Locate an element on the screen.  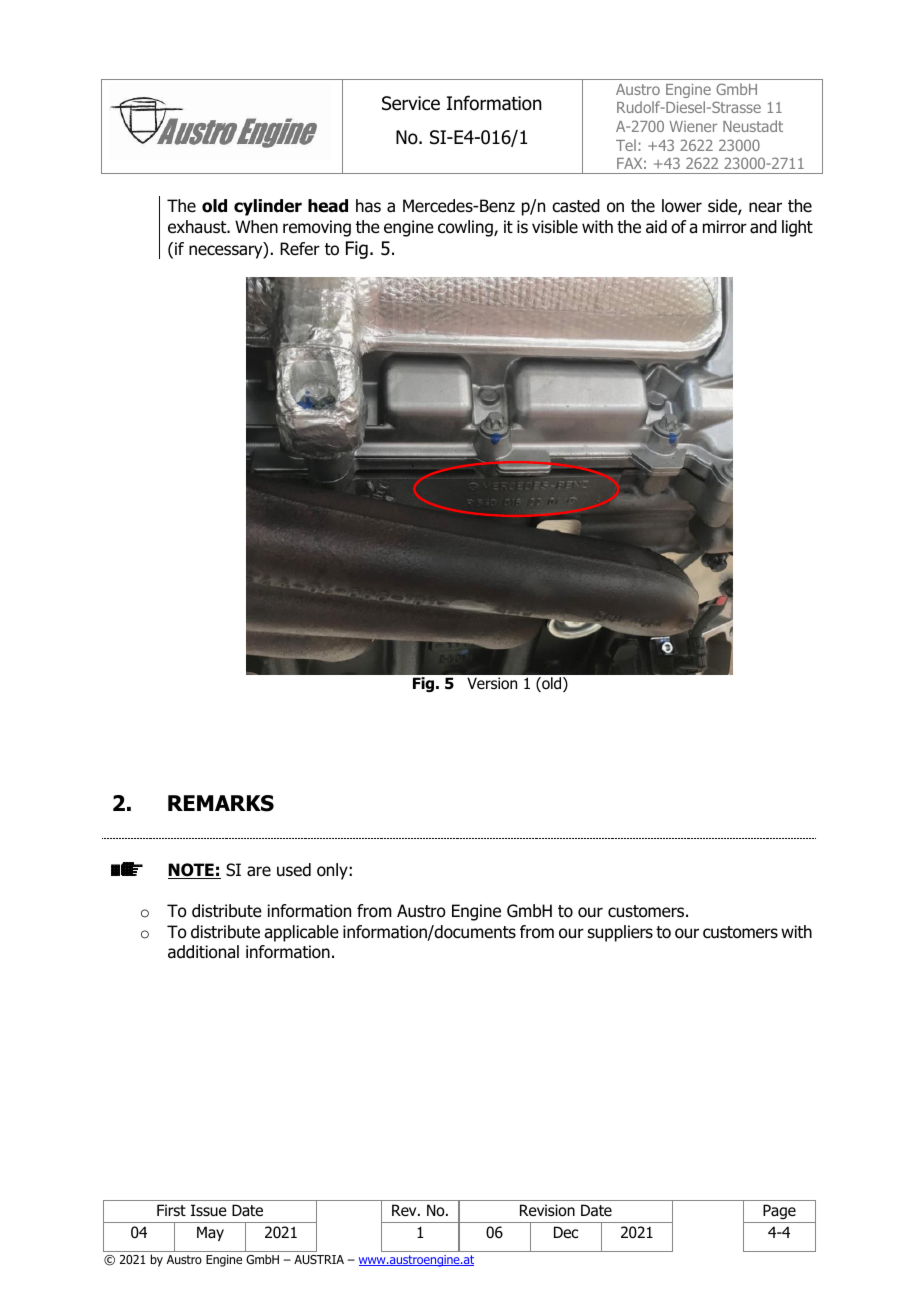
Page is located at coordinates (779, 1211).
